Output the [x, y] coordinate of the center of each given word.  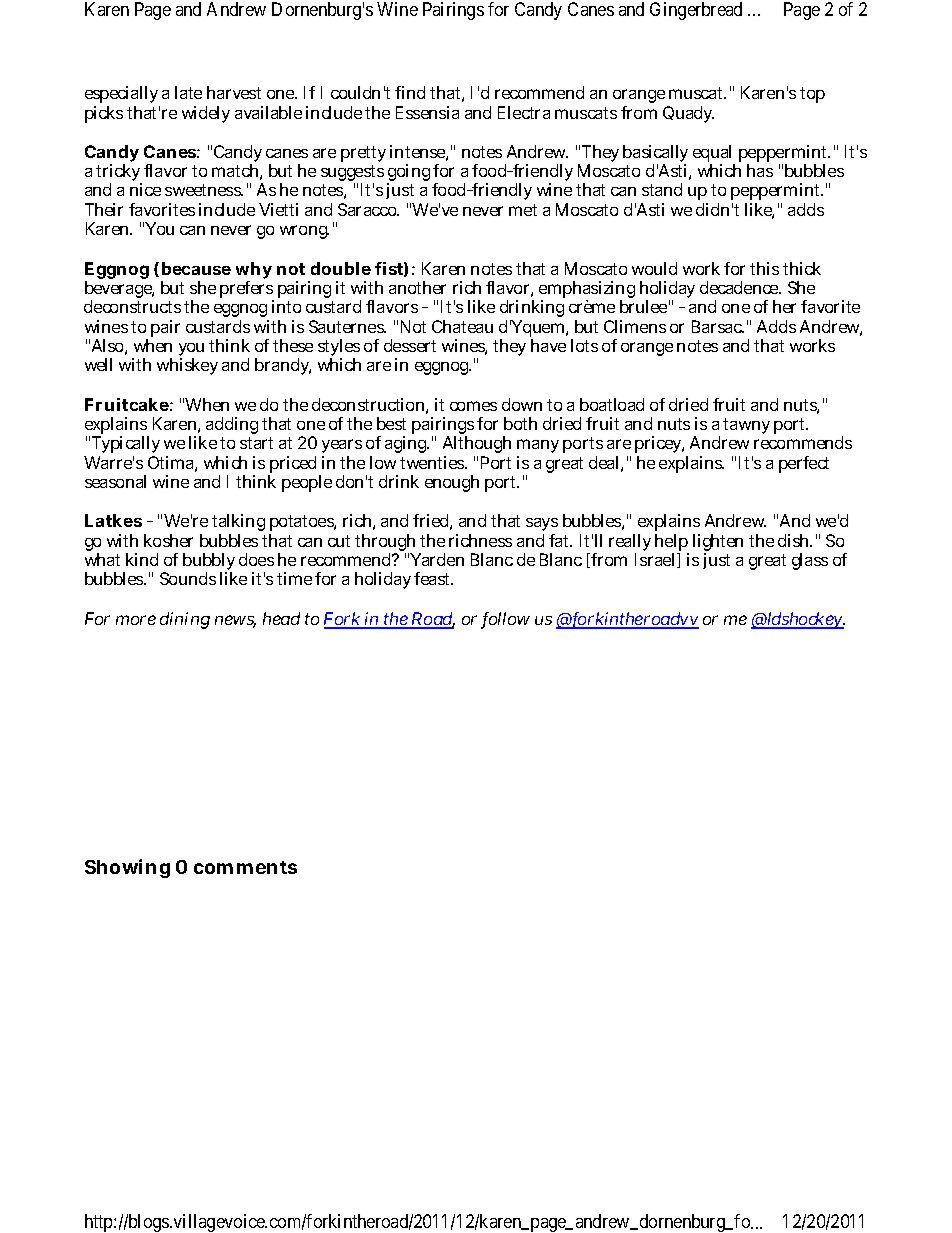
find [410, 92]
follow [505, 620]
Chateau [462, 326]
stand [662, 189]
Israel [656, 560]
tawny [746, 426]
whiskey [187, 366]
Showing [127, 868]
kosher [168, 540]
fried [432, 522]
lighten [718, 544]
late [188, 92]
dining [185, 620]
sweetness [204, 190]
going [408, 174]
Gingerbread [696, 11]
